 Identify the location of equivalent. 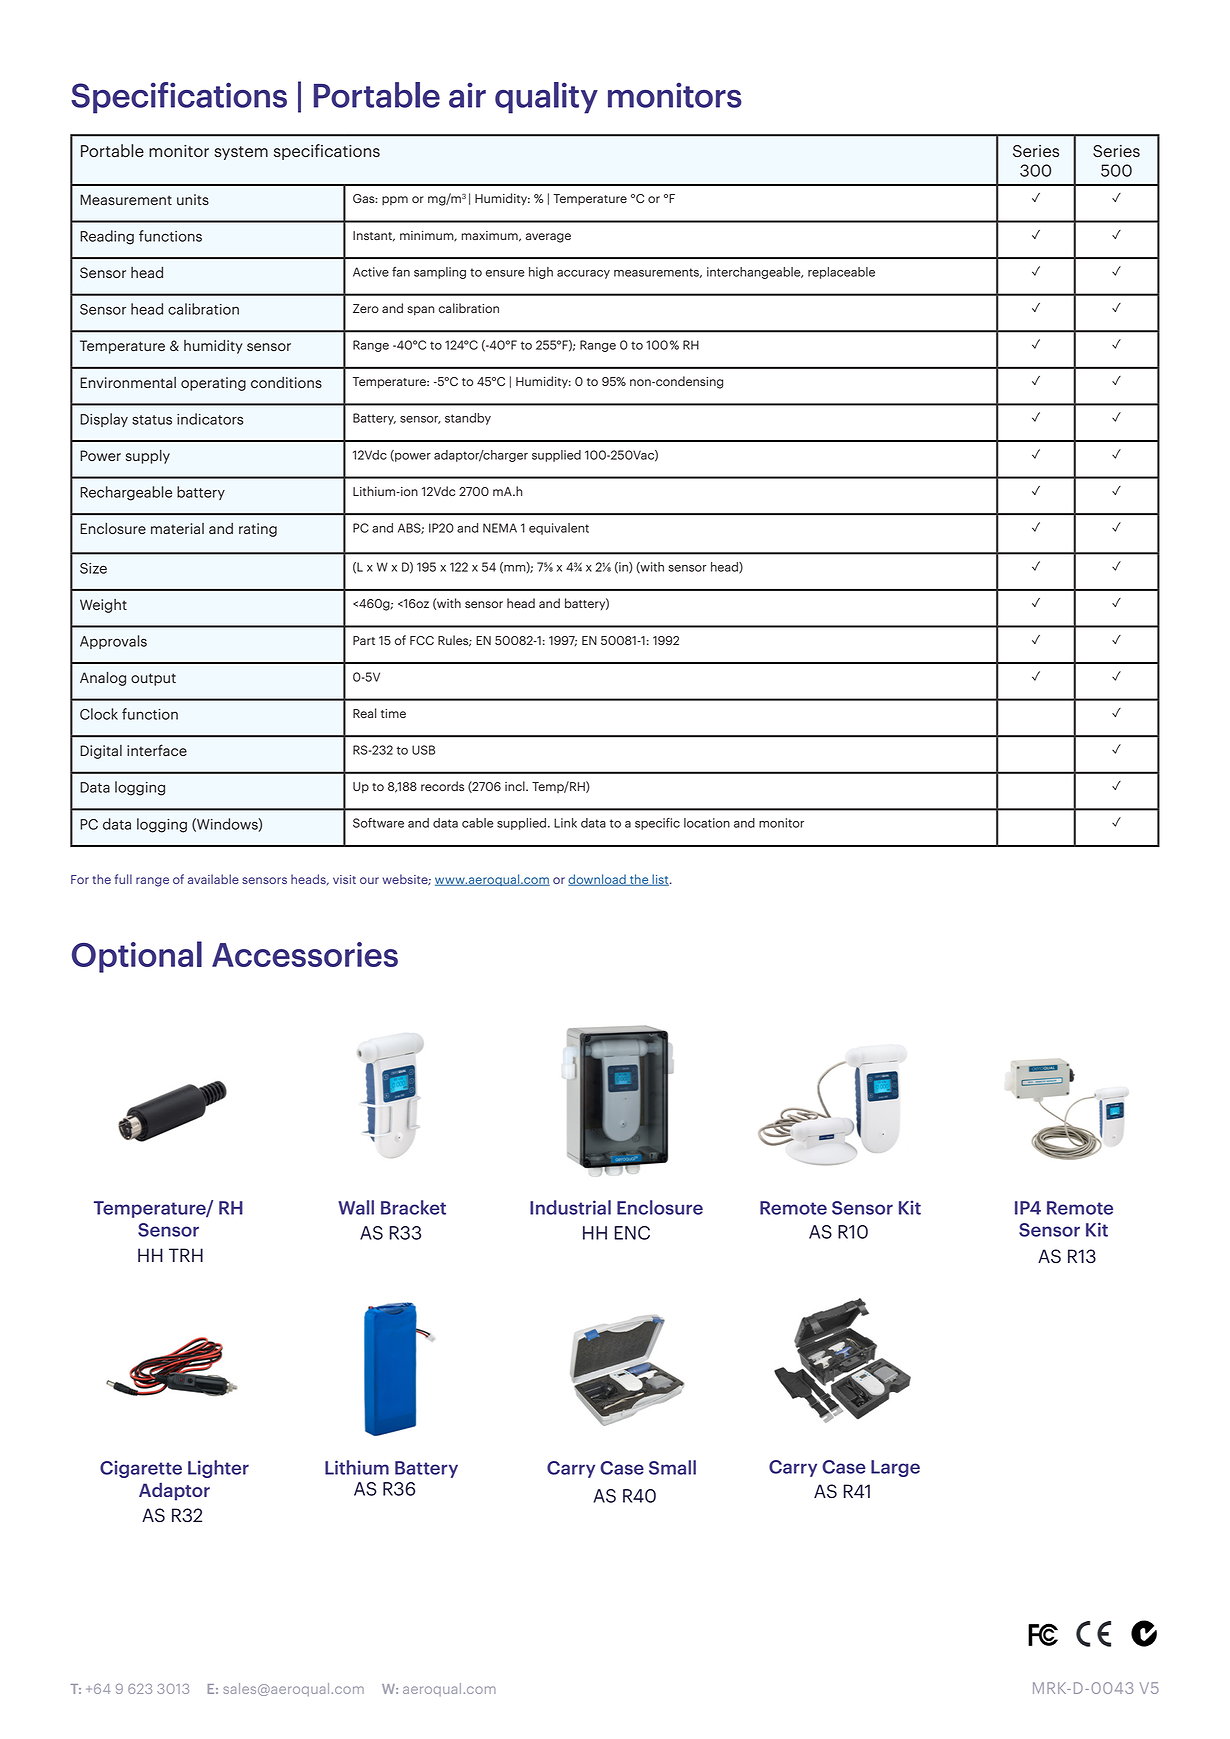
(559, 529).
